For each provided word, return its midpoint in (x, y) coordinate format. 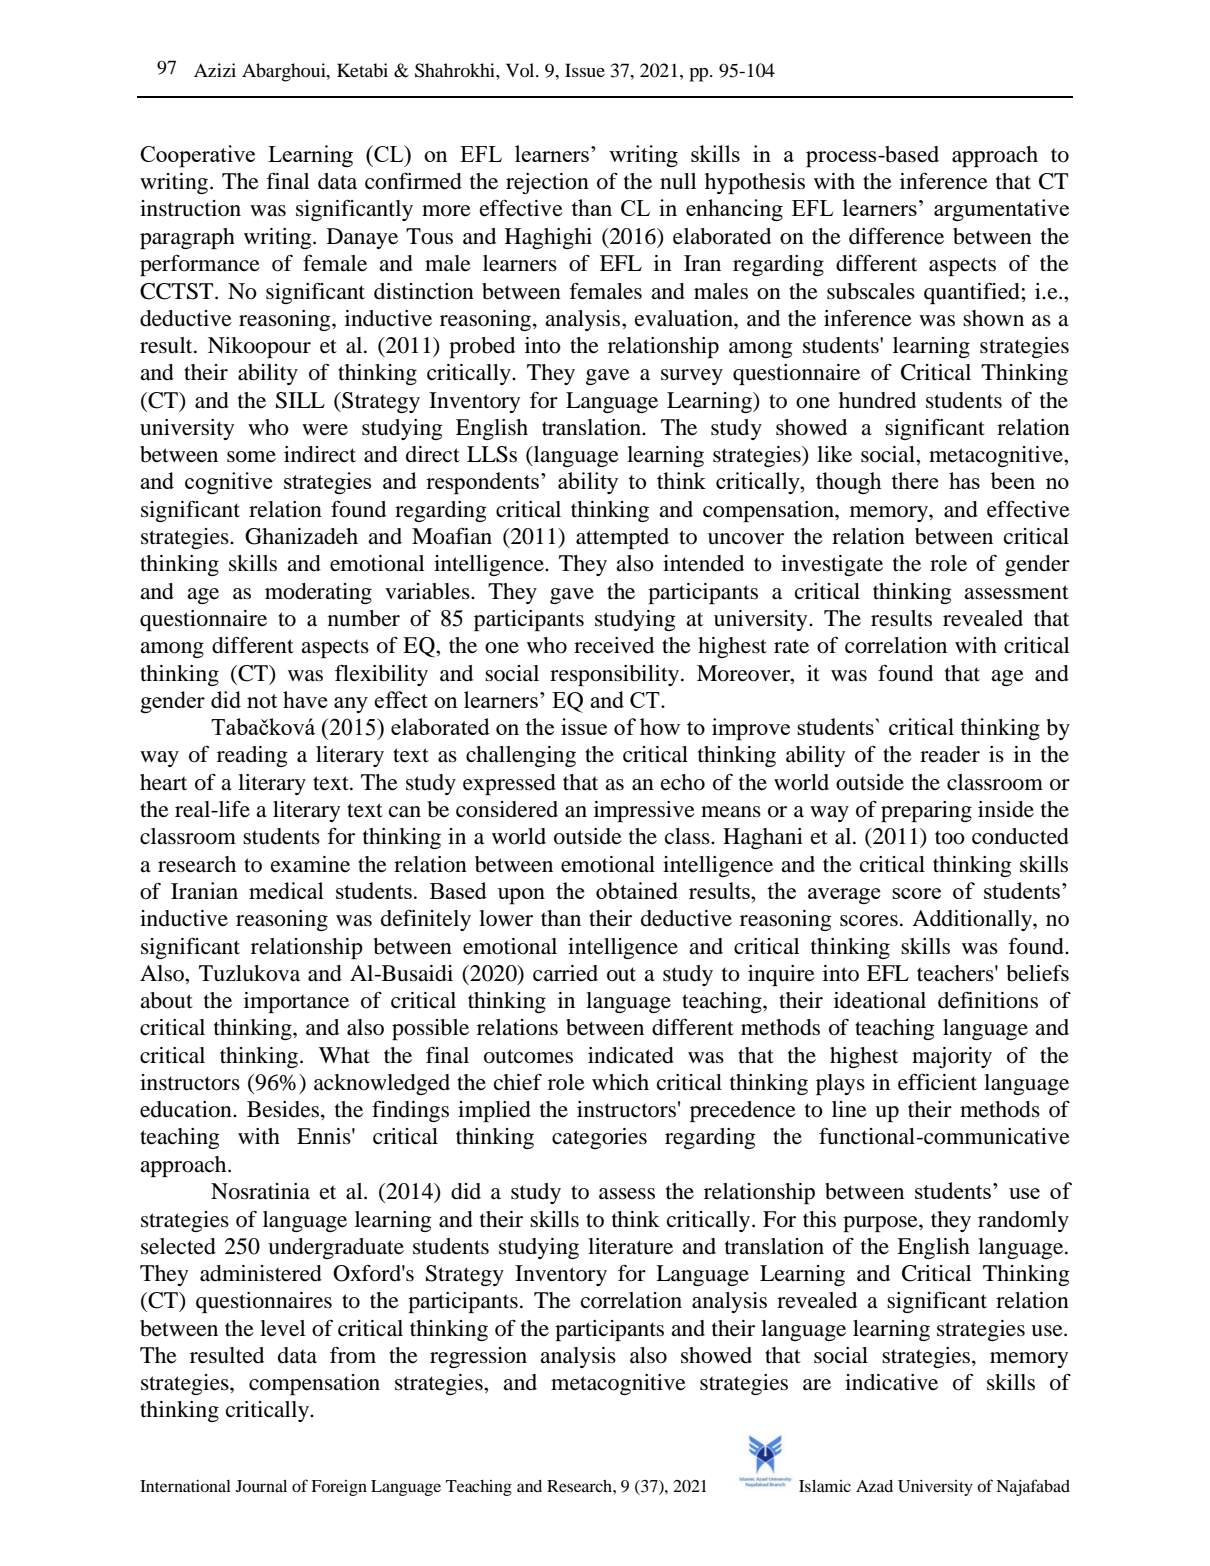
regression (478, 1357)
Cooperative (197, 156)
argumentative (1001, 210)
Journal (261, 1486)
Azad (874, 1486)
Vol (521, 70)
